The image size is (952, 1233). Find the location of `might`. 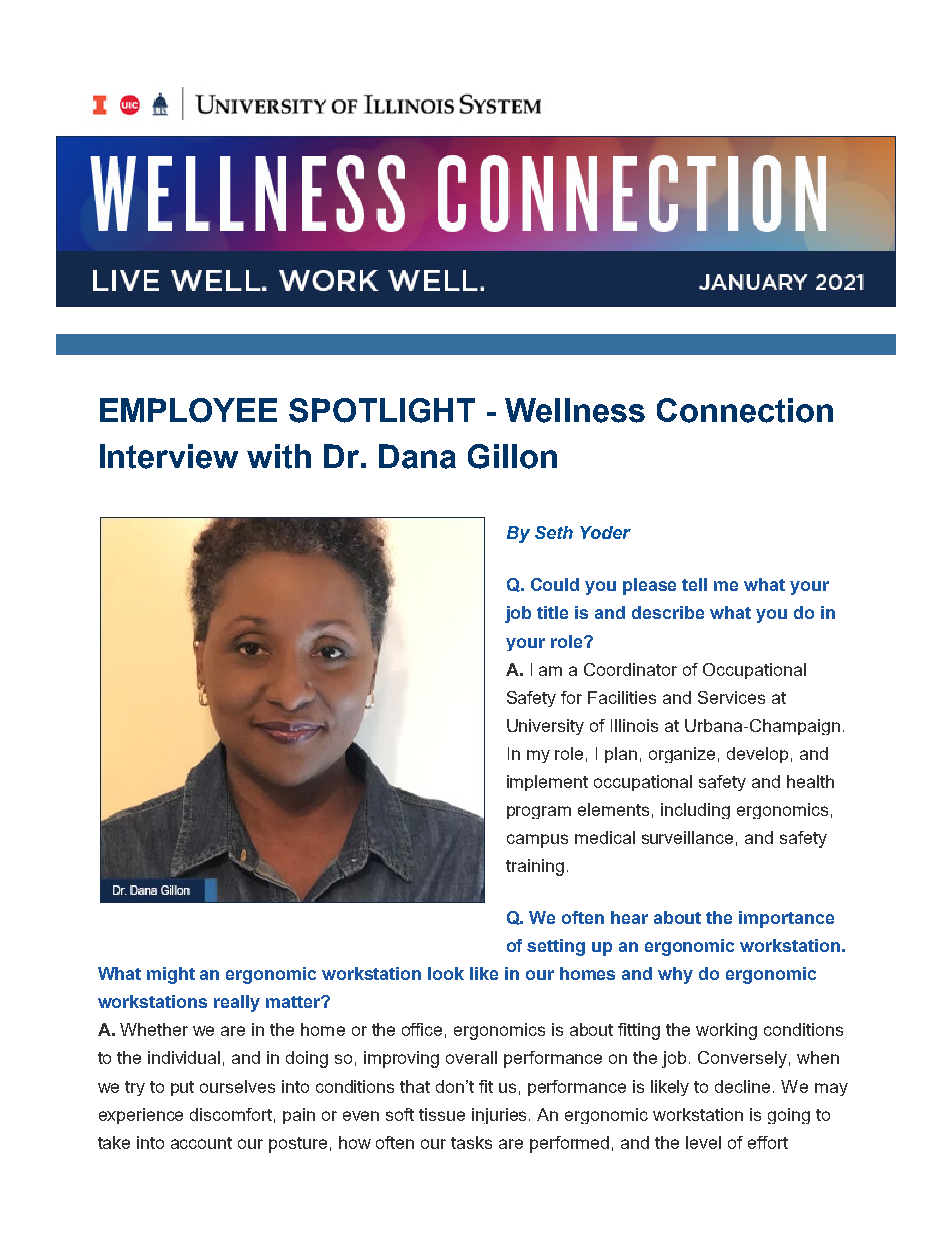

might is located at coordinates (171, 975).
